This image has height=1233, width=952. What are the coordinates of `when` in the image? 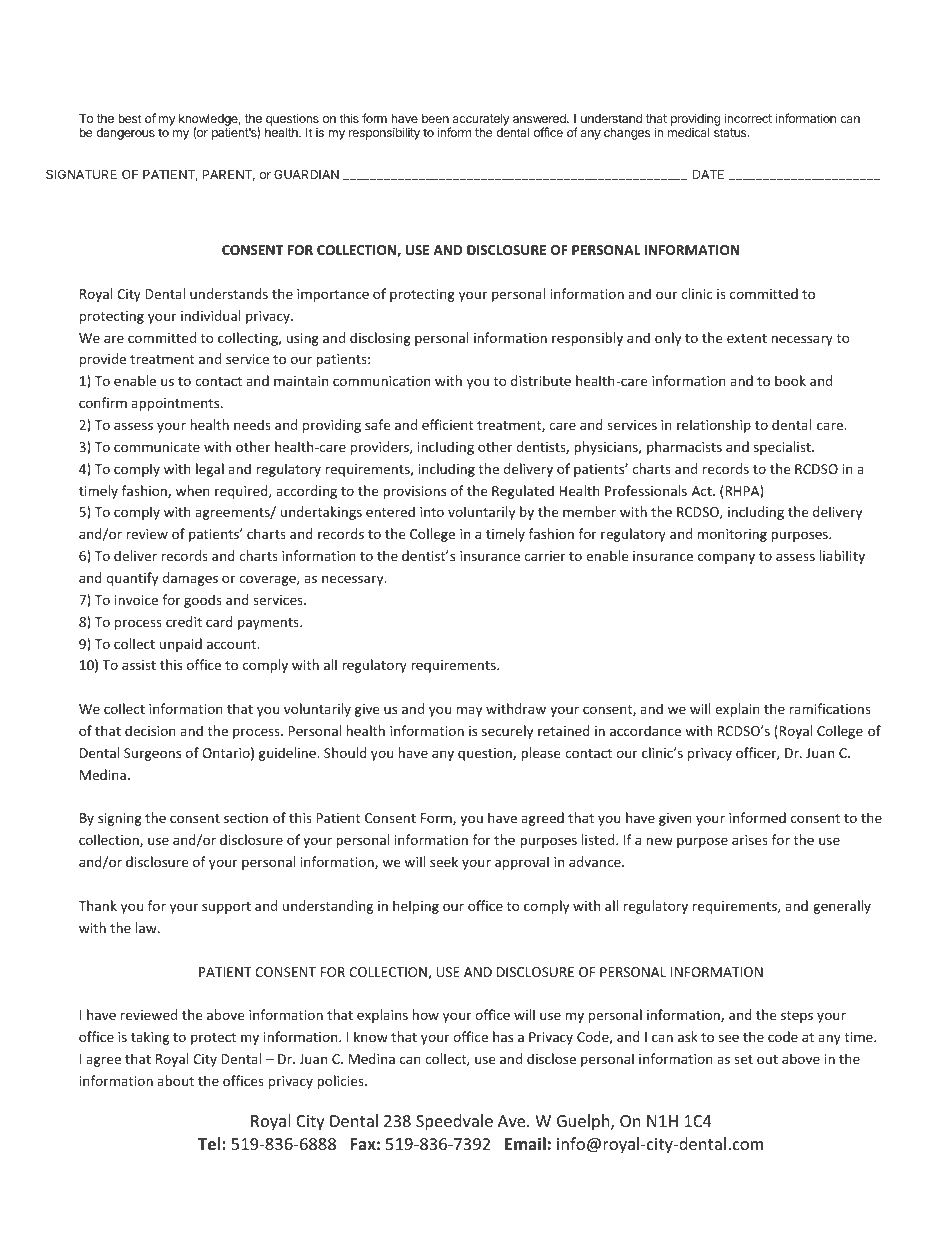 It's located at (193, 490).
